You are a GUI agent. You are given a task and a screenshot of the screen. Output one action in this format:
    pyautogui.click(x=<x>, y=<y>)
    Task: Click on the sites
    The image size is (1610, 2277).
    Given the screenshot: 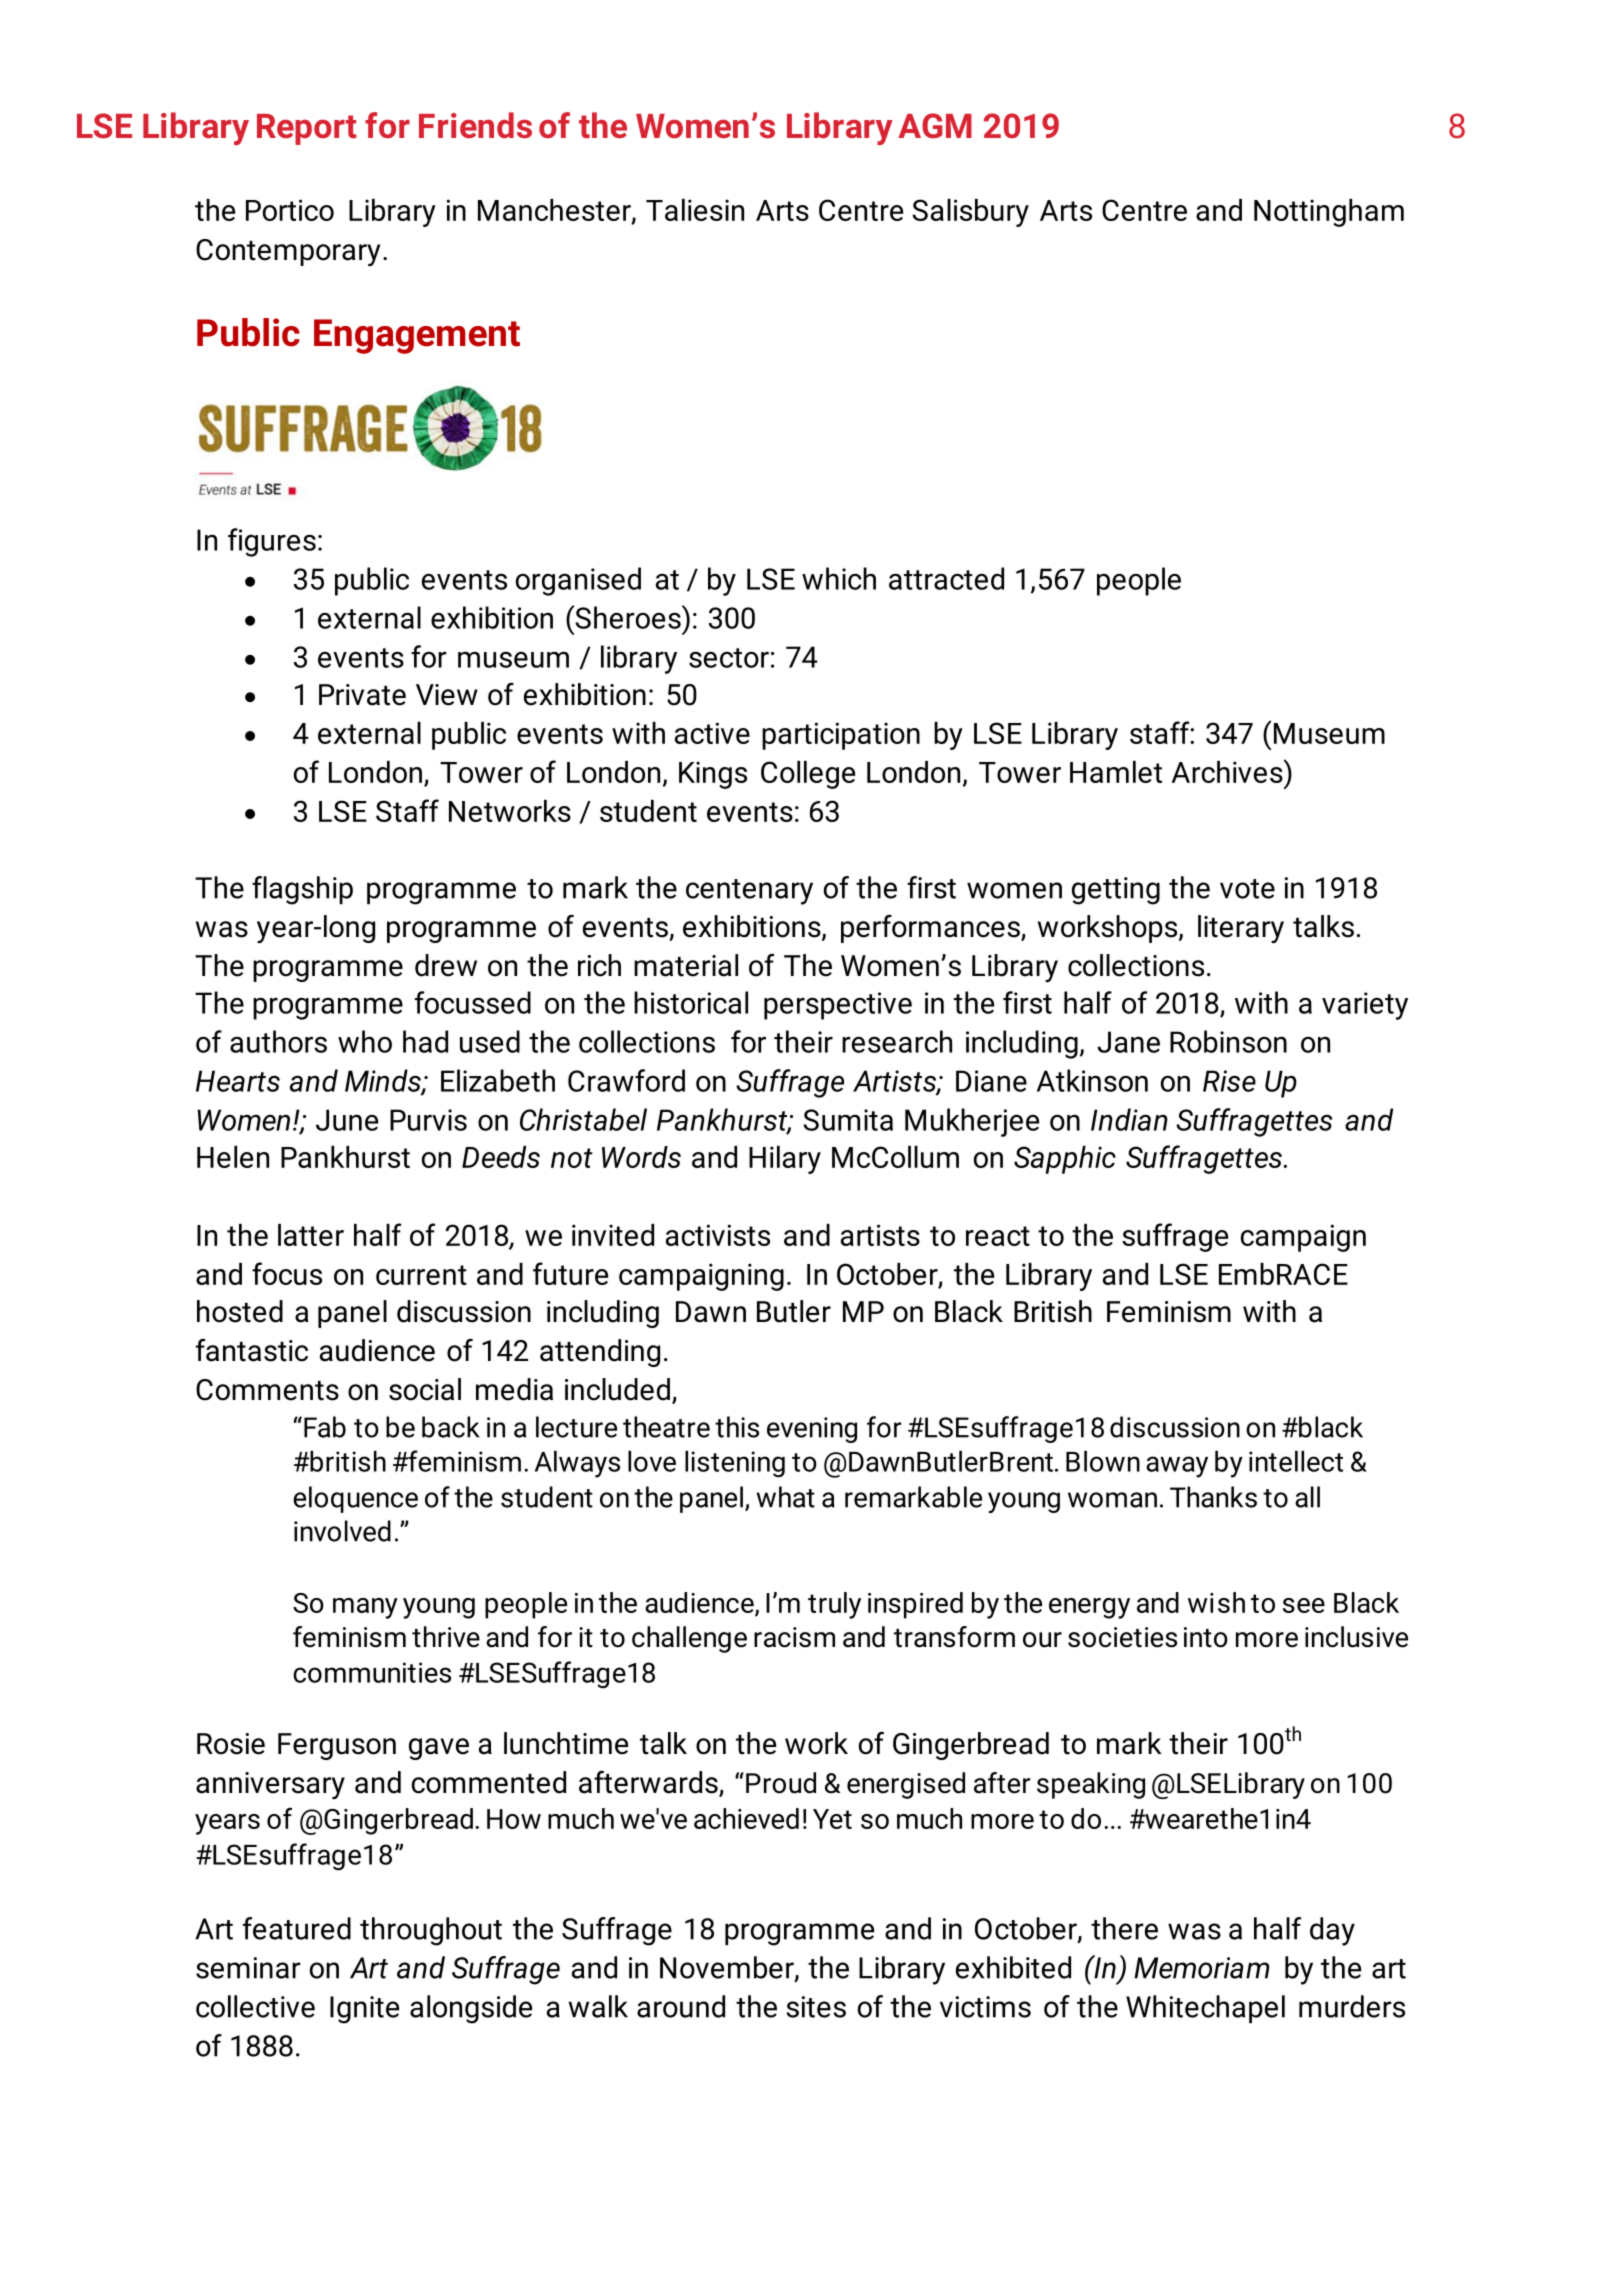 What is the action you would take?
    pyautogui.click(x=816, y=2007)
